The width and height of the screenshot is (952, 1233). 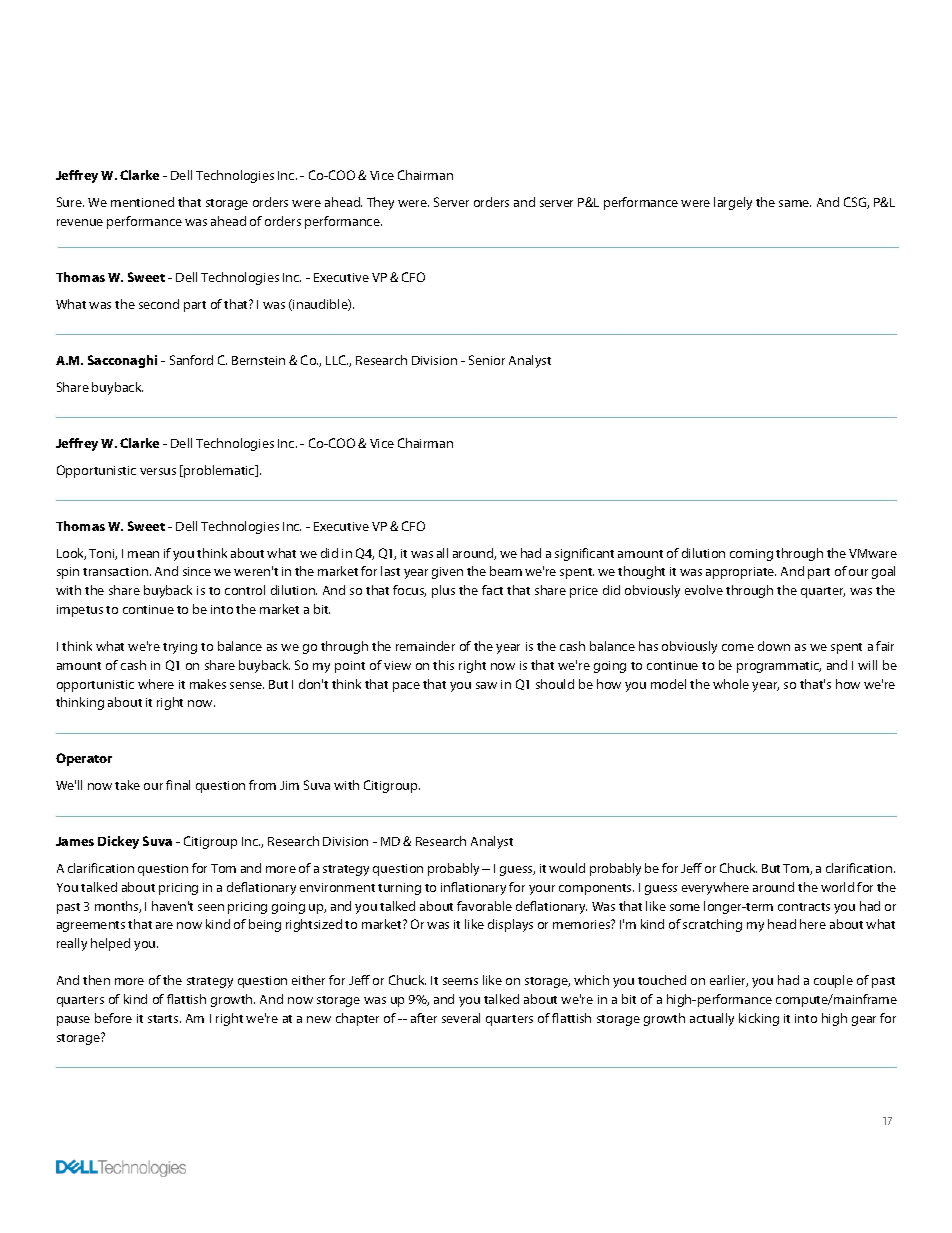 What do you see at coordinates (380, 203) in the screenshot?
I see `They` at bounding box center [380, 203].
